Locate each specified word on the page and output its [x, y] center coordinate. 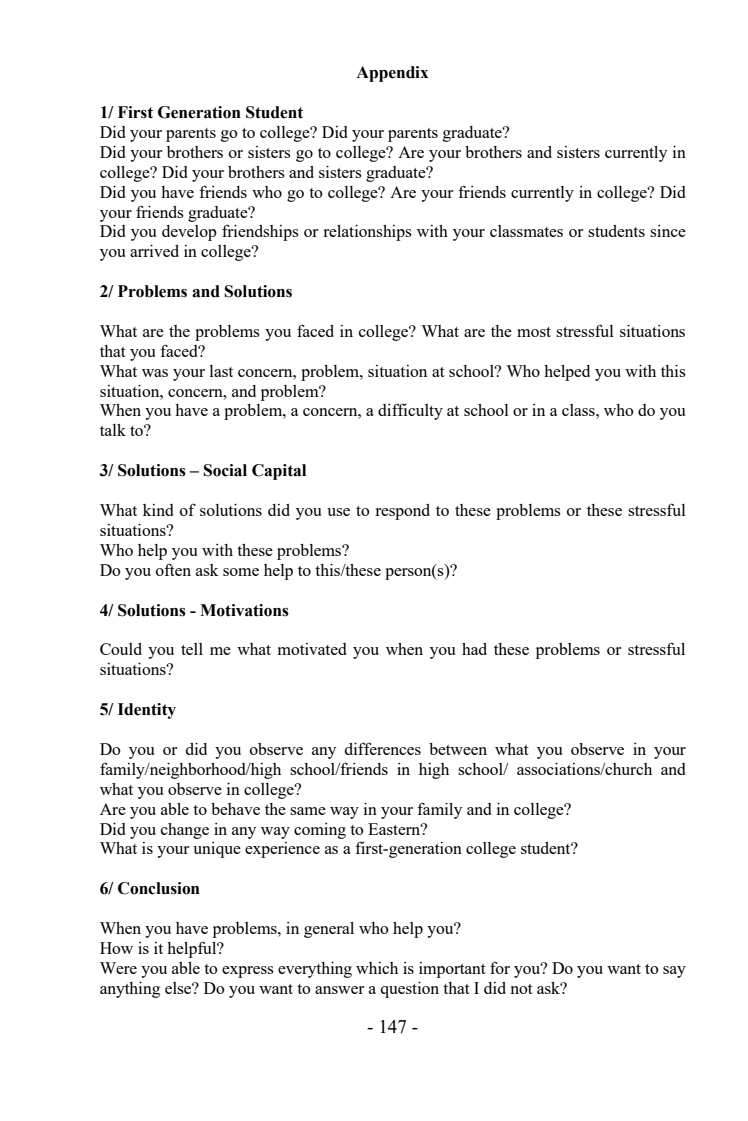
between [458, 749]
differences [382, 748]
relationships [367, 233]
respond [402, 512]
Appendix [392, 74]
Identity [147, 711]
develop [189, 233]
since [668, 231]
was [155, 373]
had [474, 649]
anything [130, 990]
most [534, 332]
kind [158, 510]
